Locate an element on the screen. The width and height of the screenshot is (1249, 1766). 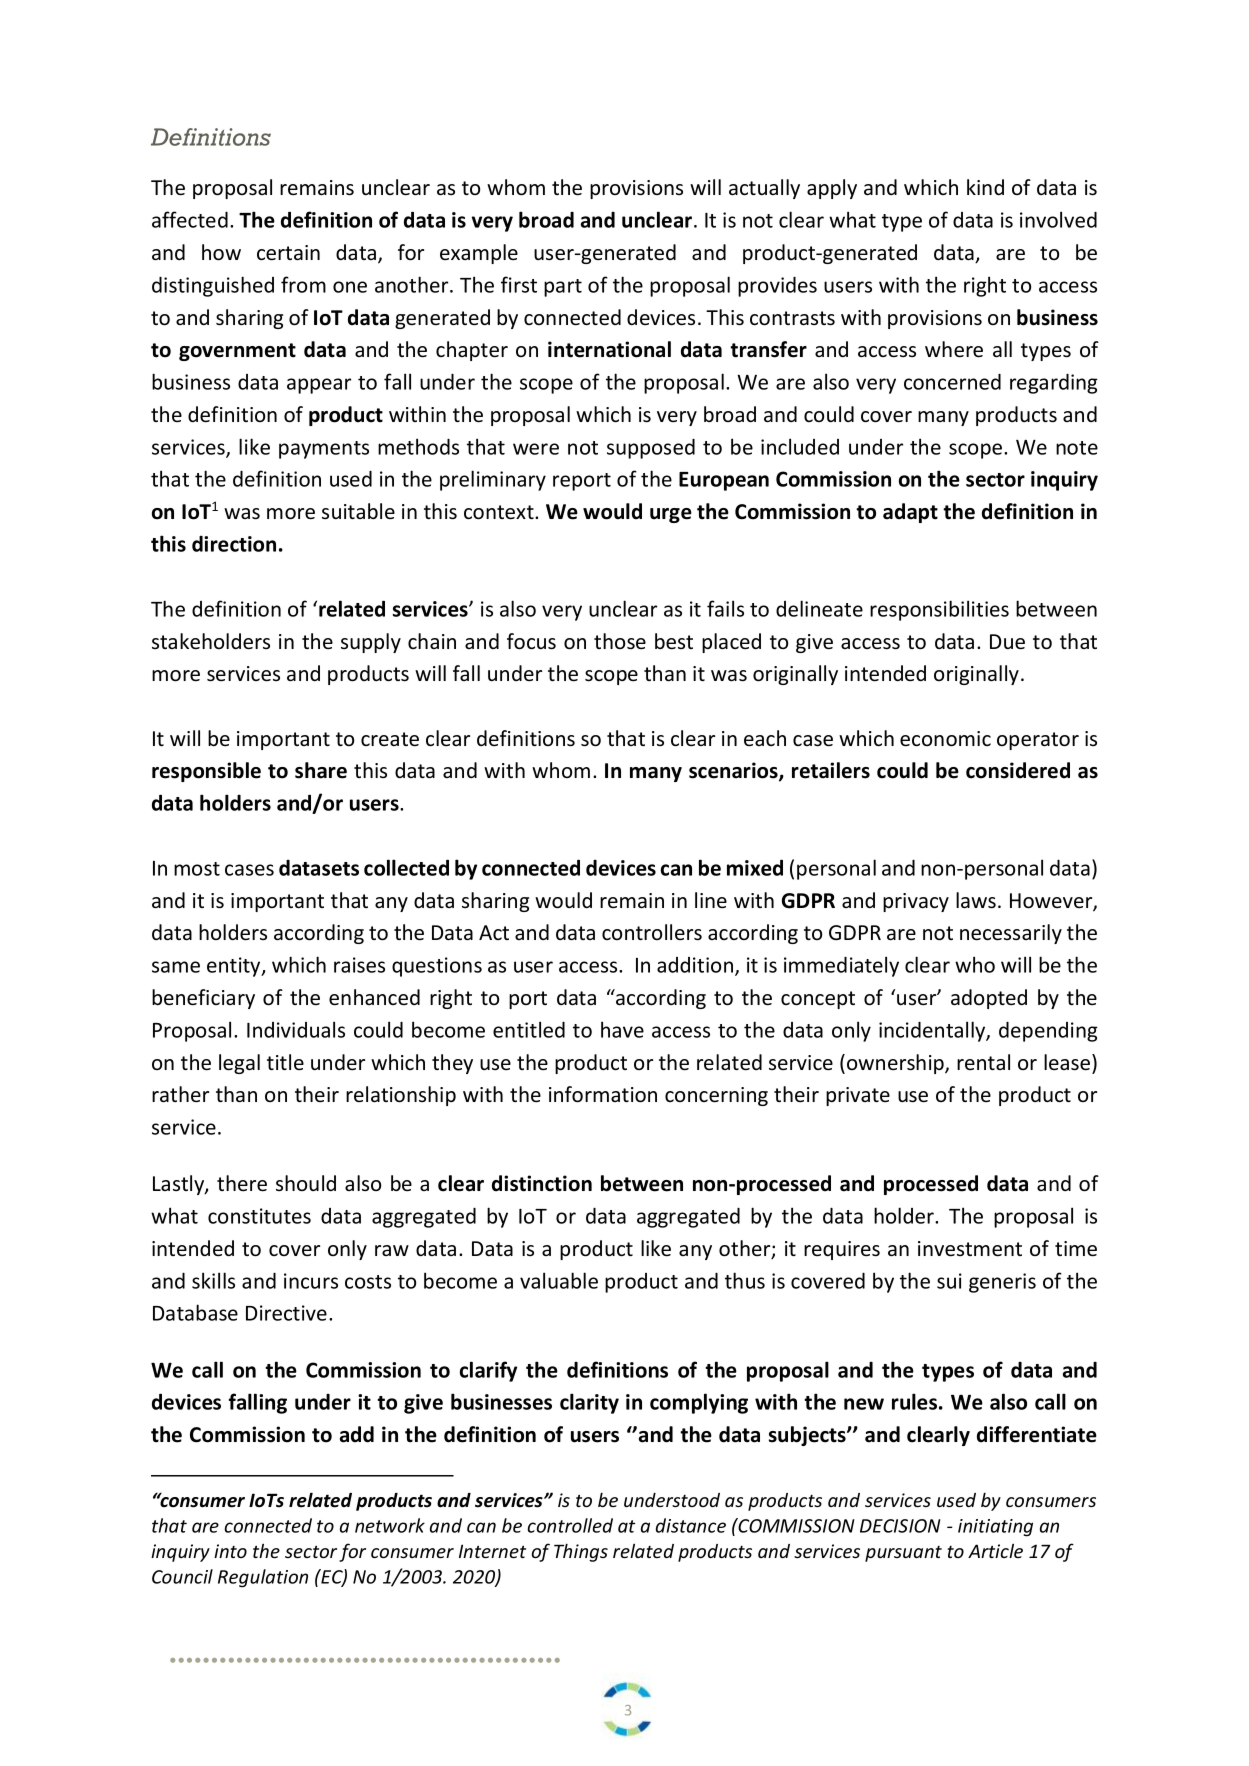
kind is located at coordinates (985, 187).
